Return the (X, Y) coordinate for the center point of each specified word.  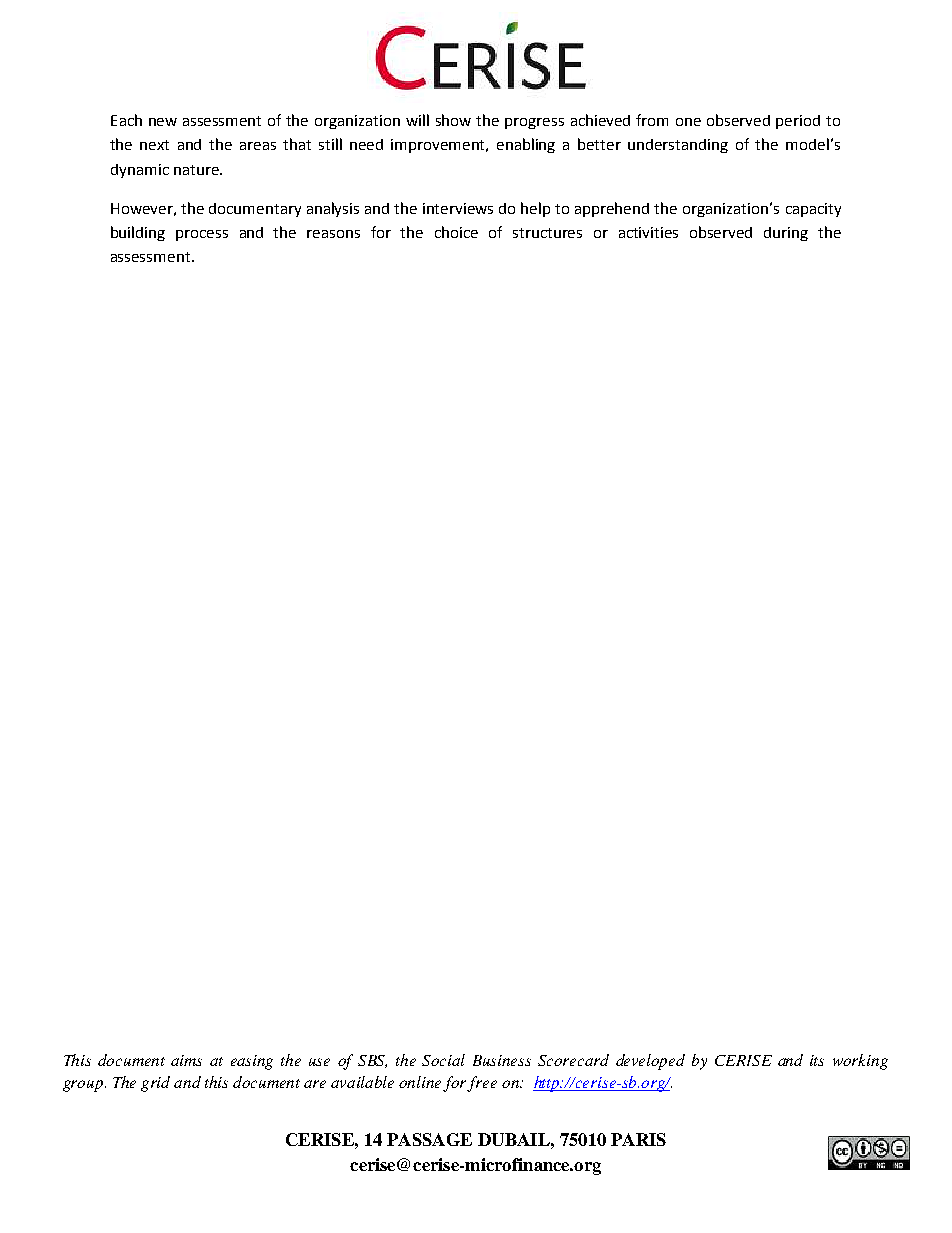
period (798, 122)
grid (155, 1084)
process (202, 235)
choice (456, 232)
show (453, 120)
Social (443, 1060)
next (154, 145)
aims (186, 1060)
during (786, 234)
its (817, 1060)
